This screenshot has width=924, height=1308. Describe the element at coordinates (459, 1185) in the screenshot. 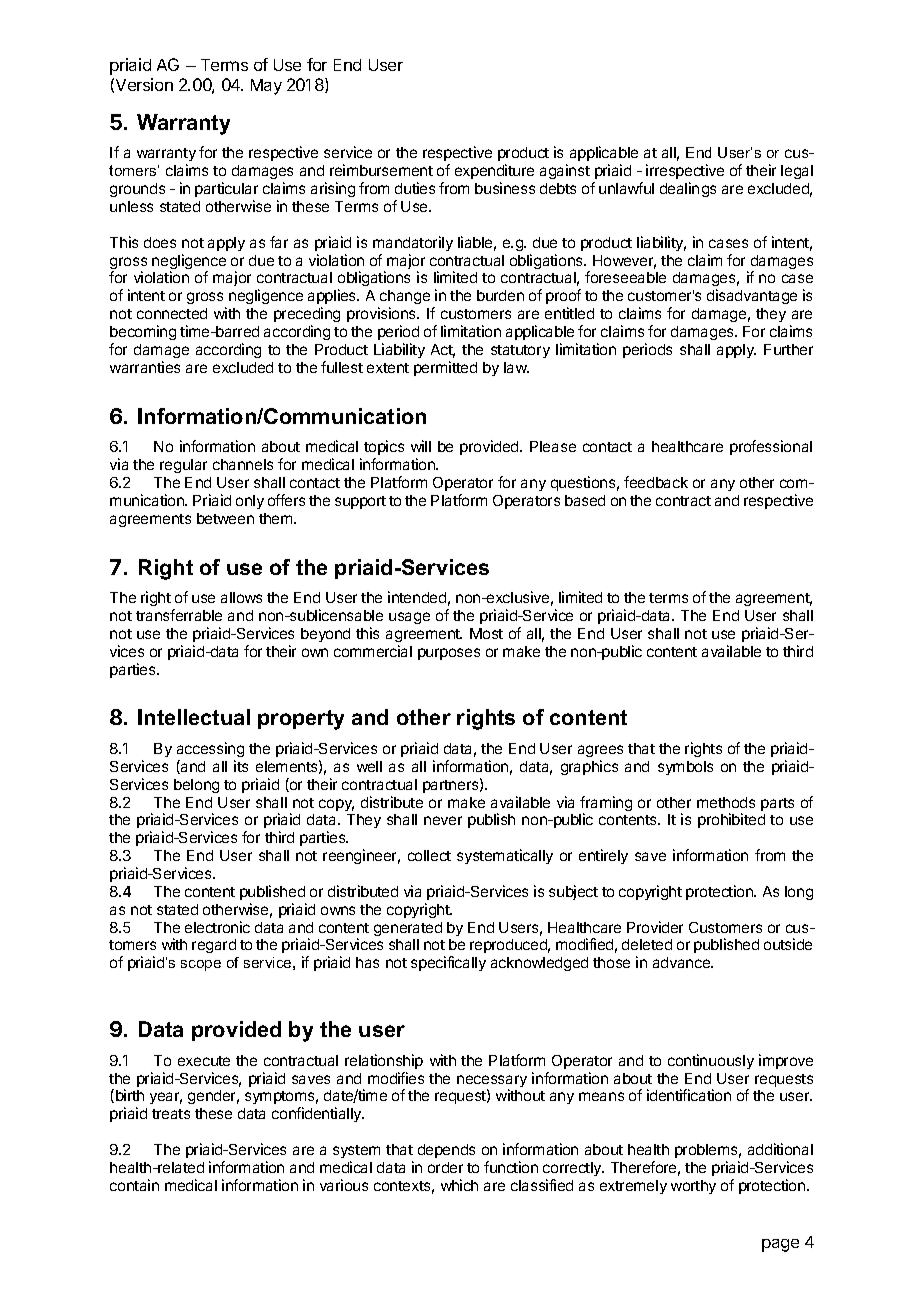

I see `which` at that location.
